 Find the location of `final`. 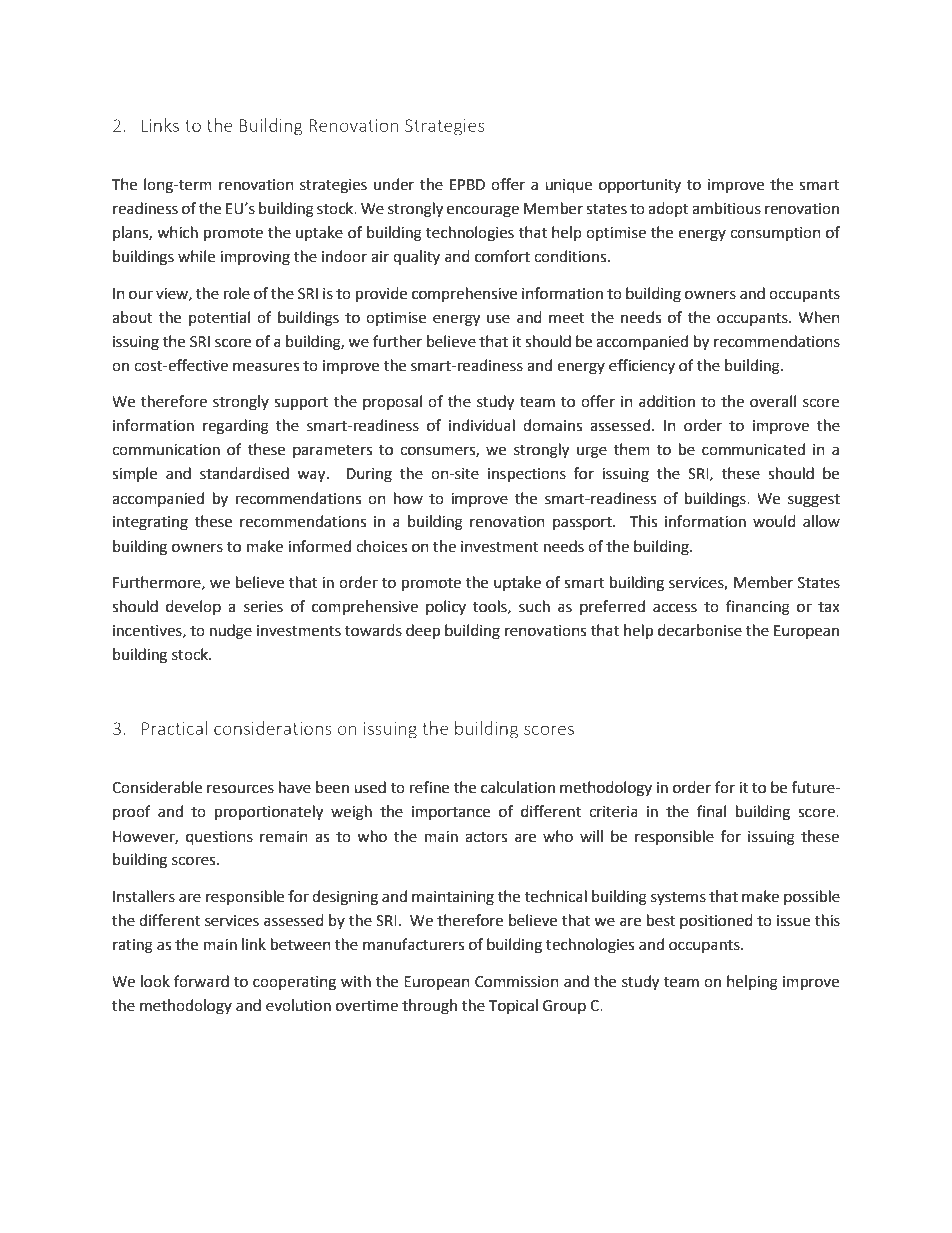

final is located at coordinates (711, 811).
